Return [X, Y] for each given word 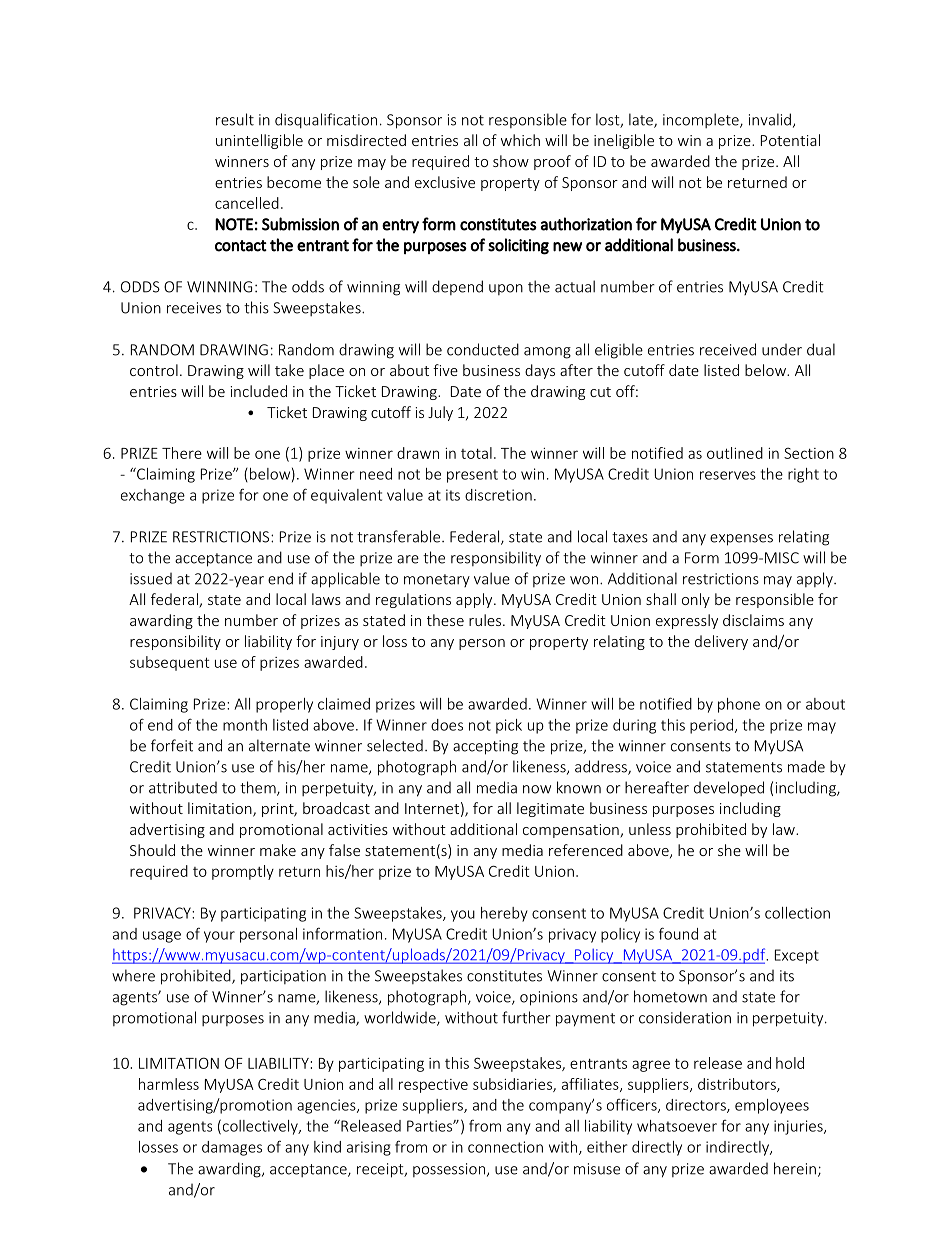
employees [772, 1106]
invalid [770, 119]
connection [505, 1147]
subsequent [169, 663]
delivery [721, 642]
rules [486, 620]
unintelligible [259, 141]
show [511, 161]
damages [232, 1148]
